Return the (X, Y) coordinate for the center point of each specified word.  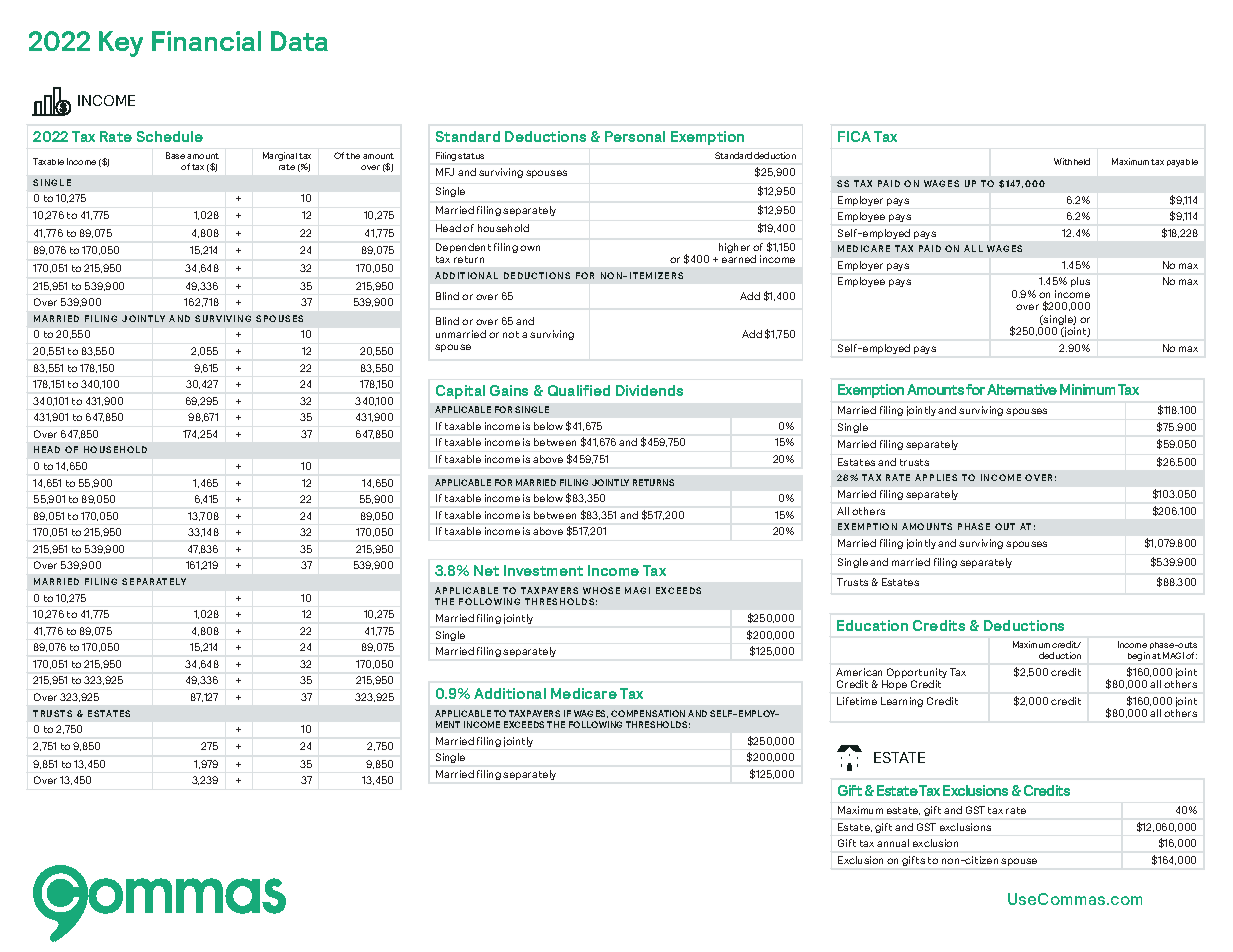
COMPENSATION (648, 713)
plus (1080, 282)
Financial (206, 41)
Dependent (463, 248)
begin (1139, 656)
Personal (635, 136)
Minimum (1087, 389)
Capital (460, 392)
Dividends (649, 390)
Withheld (1072, 161)
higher (734, 248)
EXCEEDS (524, 724)
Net (486, 570)
